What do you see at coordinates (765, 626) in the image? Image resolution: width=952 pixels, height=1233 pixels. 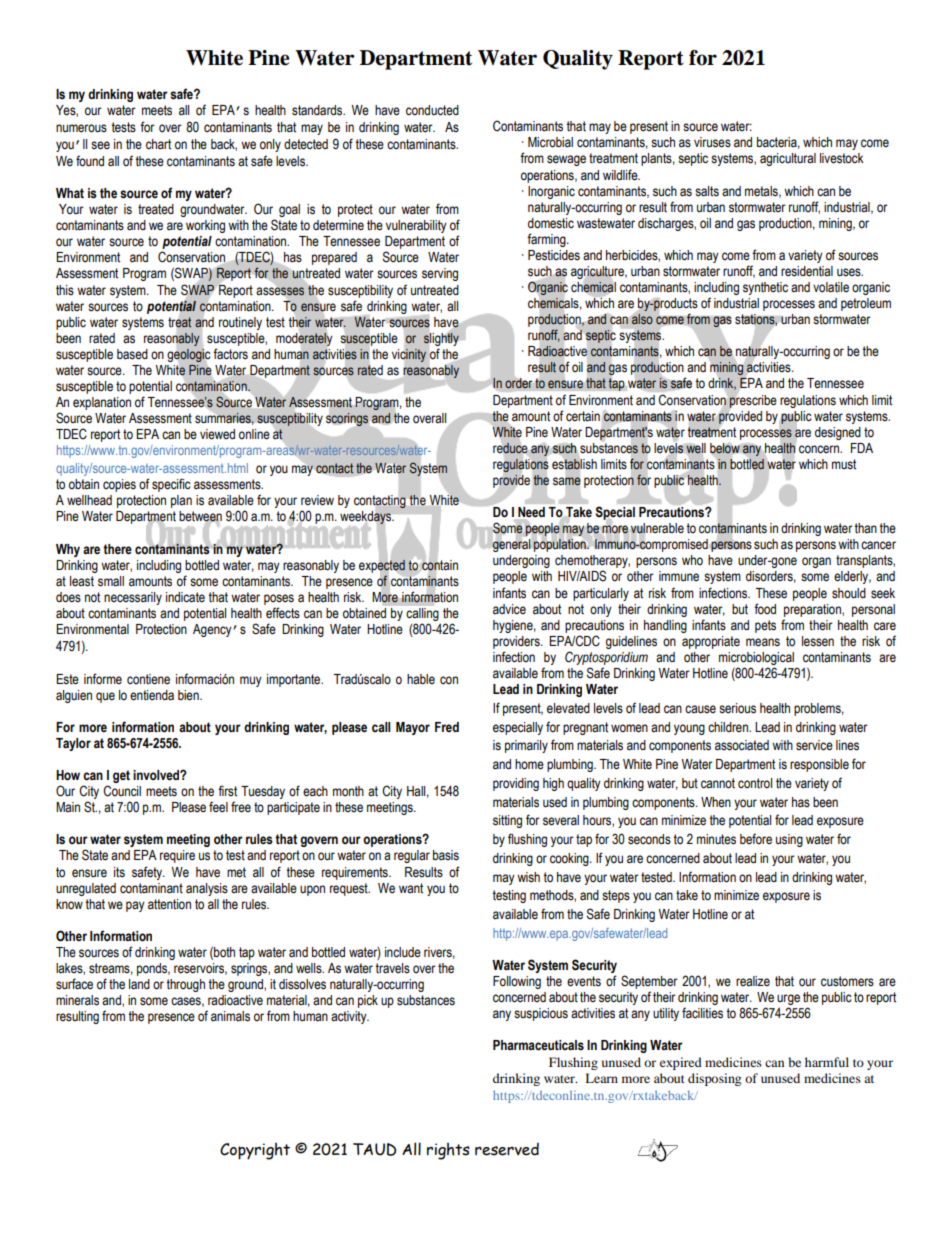 I see `pets` at bounding box center [765, 626].
